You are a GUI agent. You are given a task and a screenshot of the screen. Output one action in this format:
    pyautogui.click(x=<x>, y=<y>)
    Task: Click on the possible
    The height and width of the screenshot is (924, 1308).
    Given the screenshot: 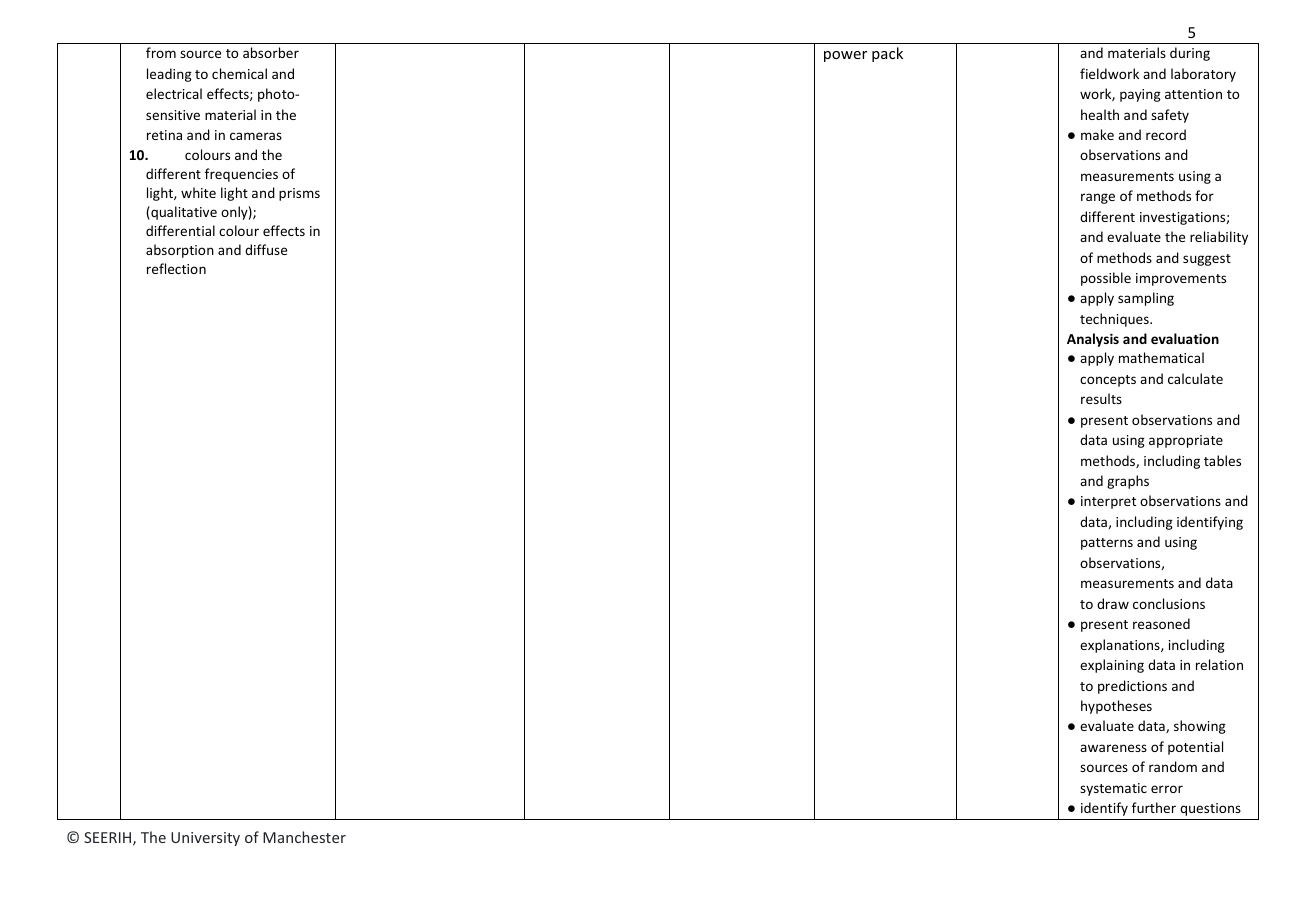 What is the action you would take?
    pyautogui.click(x=1106, y=279)
